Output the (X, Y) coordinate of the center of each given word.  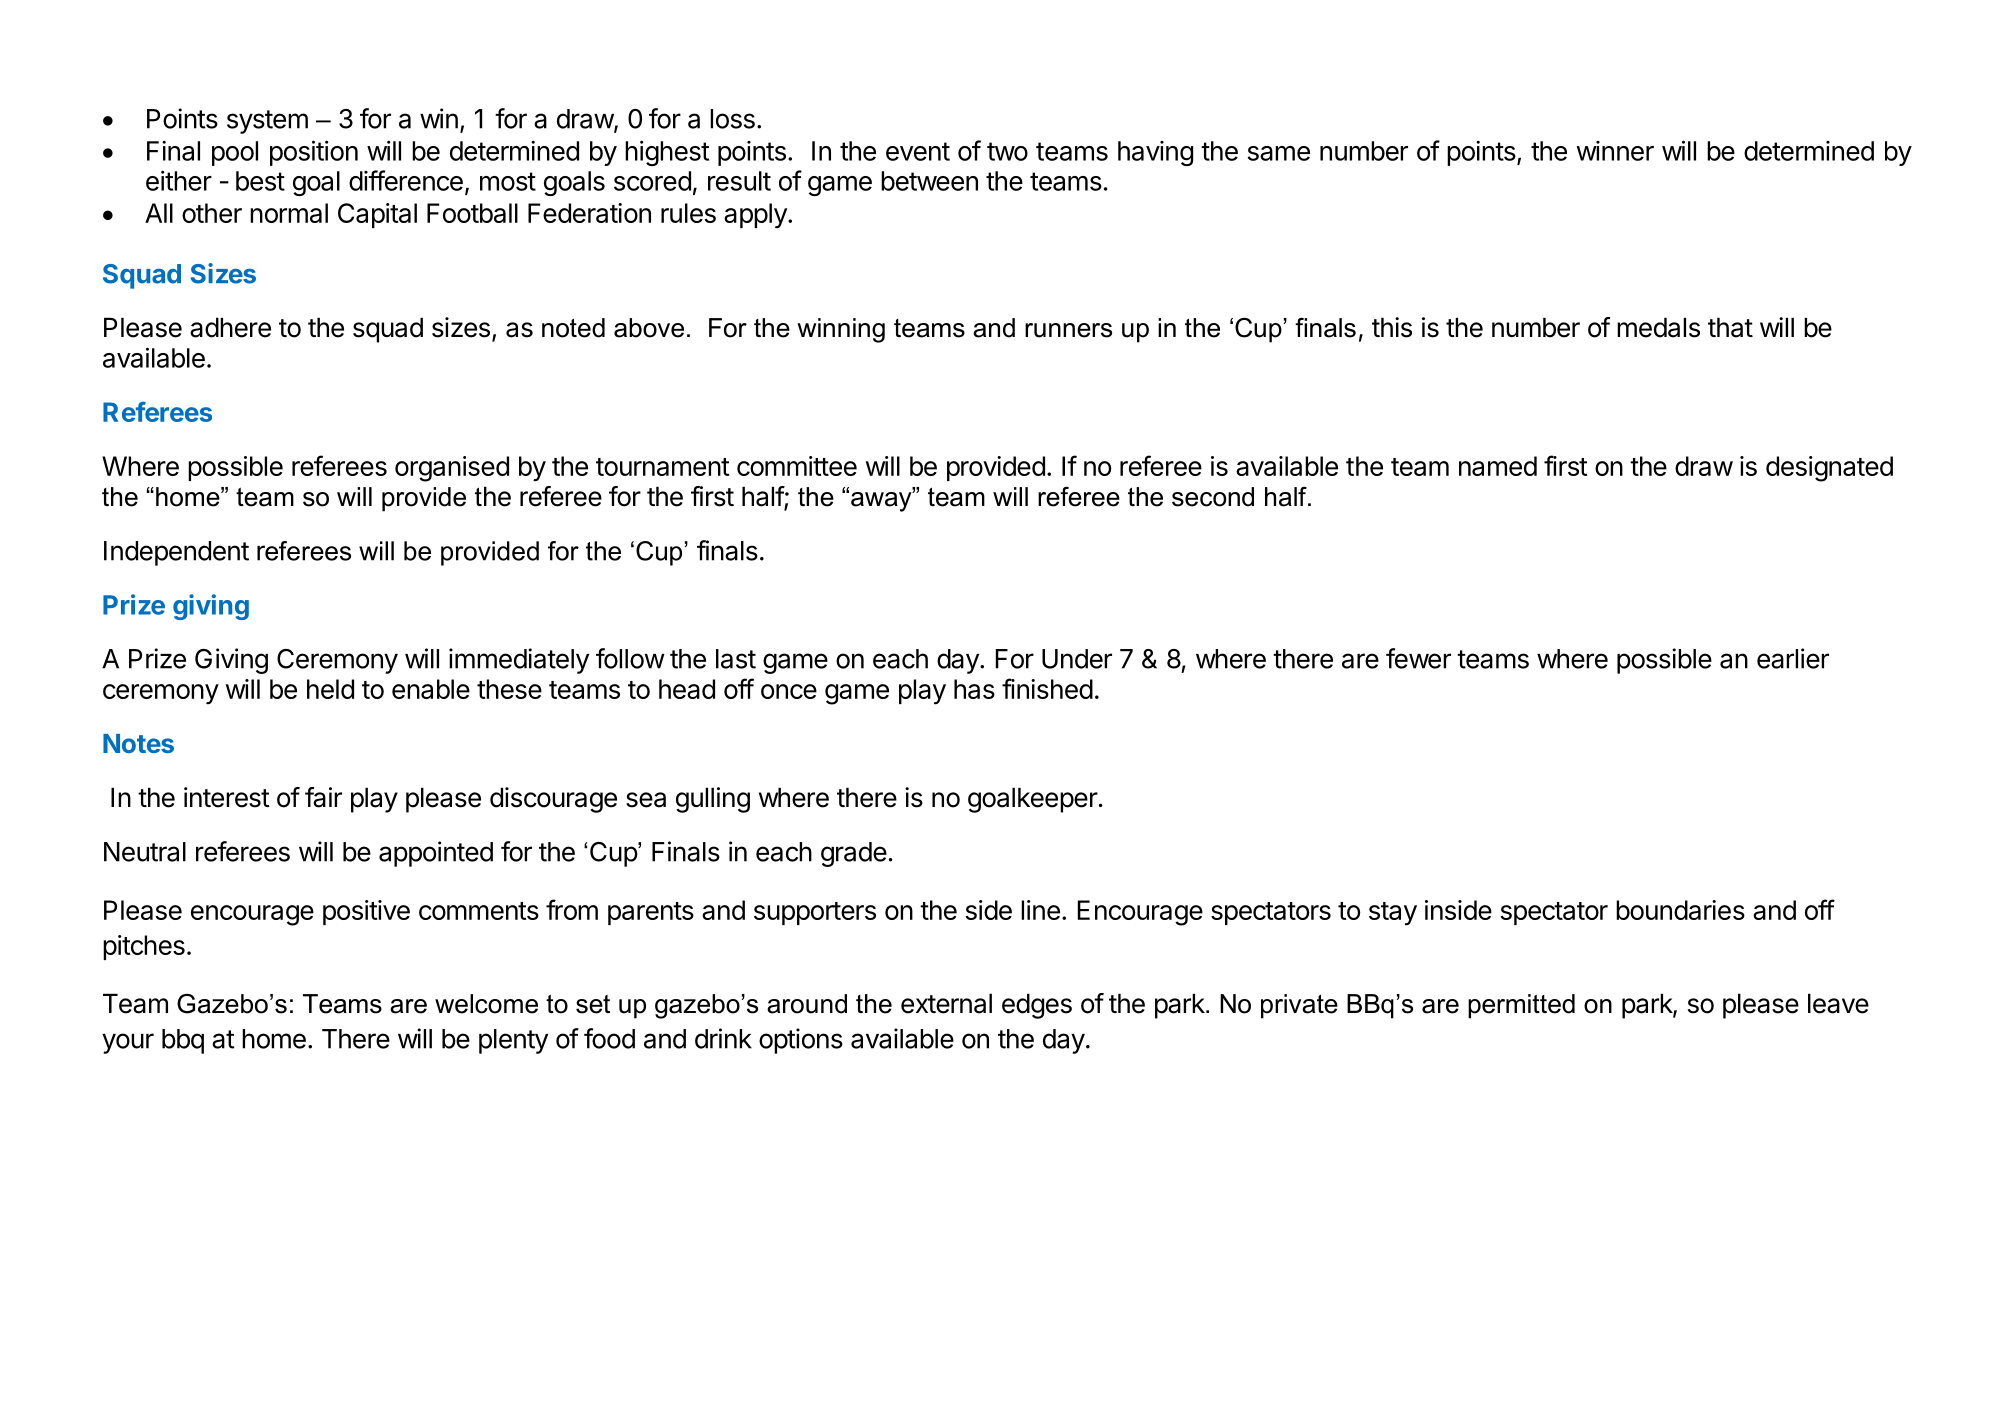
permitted (1521, 1006)
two (1007, 151)
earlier (1793, 658)
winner (1615, 151)
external (946, 1003)
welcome (486, 1004)
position (314, 153)
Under (1077, 659)
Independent (176, 553)
